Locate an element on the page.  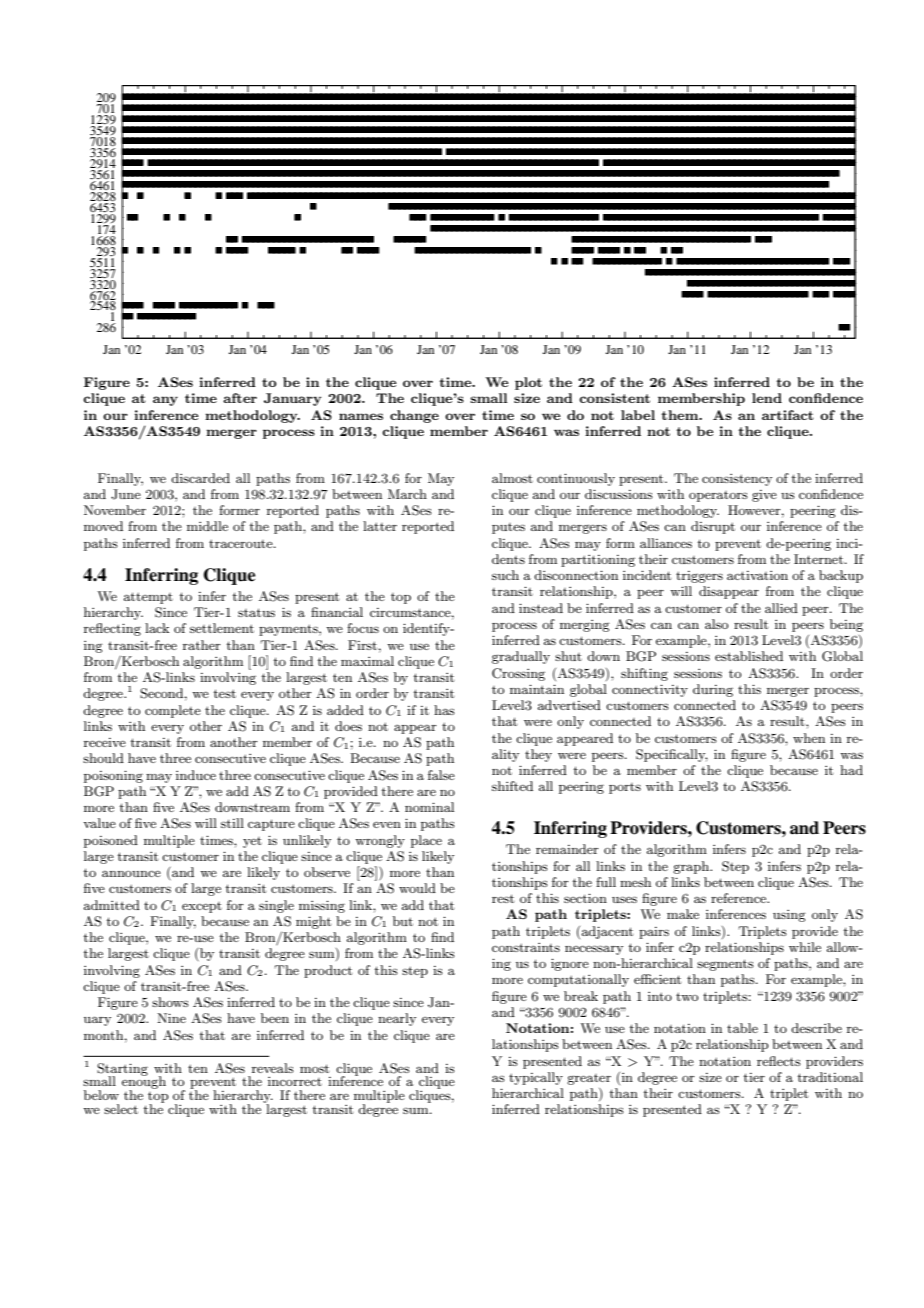
any is located at coordinates (165, 401).
